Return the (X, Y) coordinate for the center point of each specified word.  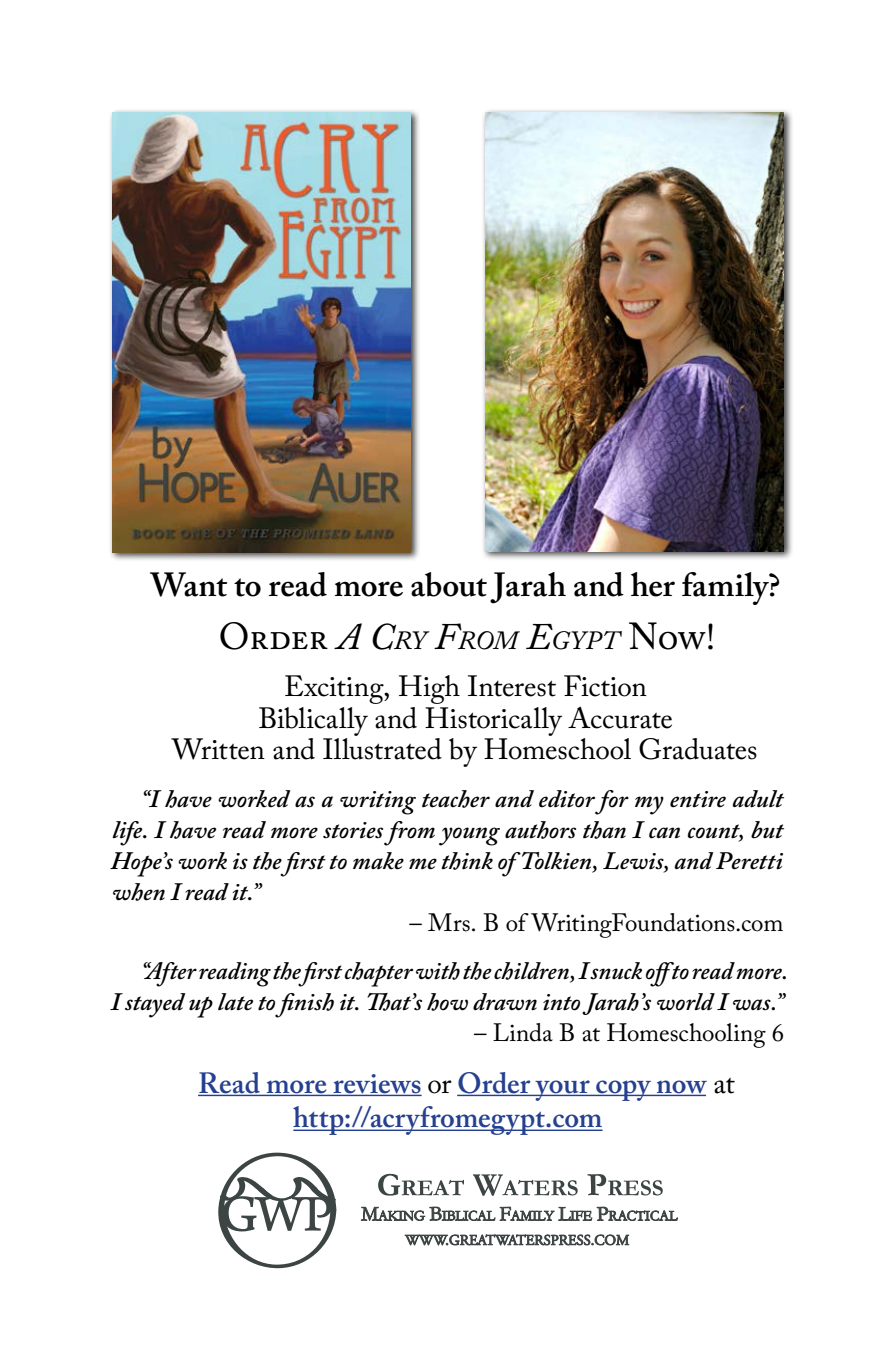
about (449, 584)
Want (188, 584)
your (562, 1090)
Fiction (605, 686)
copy (623, 1090)
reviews (376, 1084)
